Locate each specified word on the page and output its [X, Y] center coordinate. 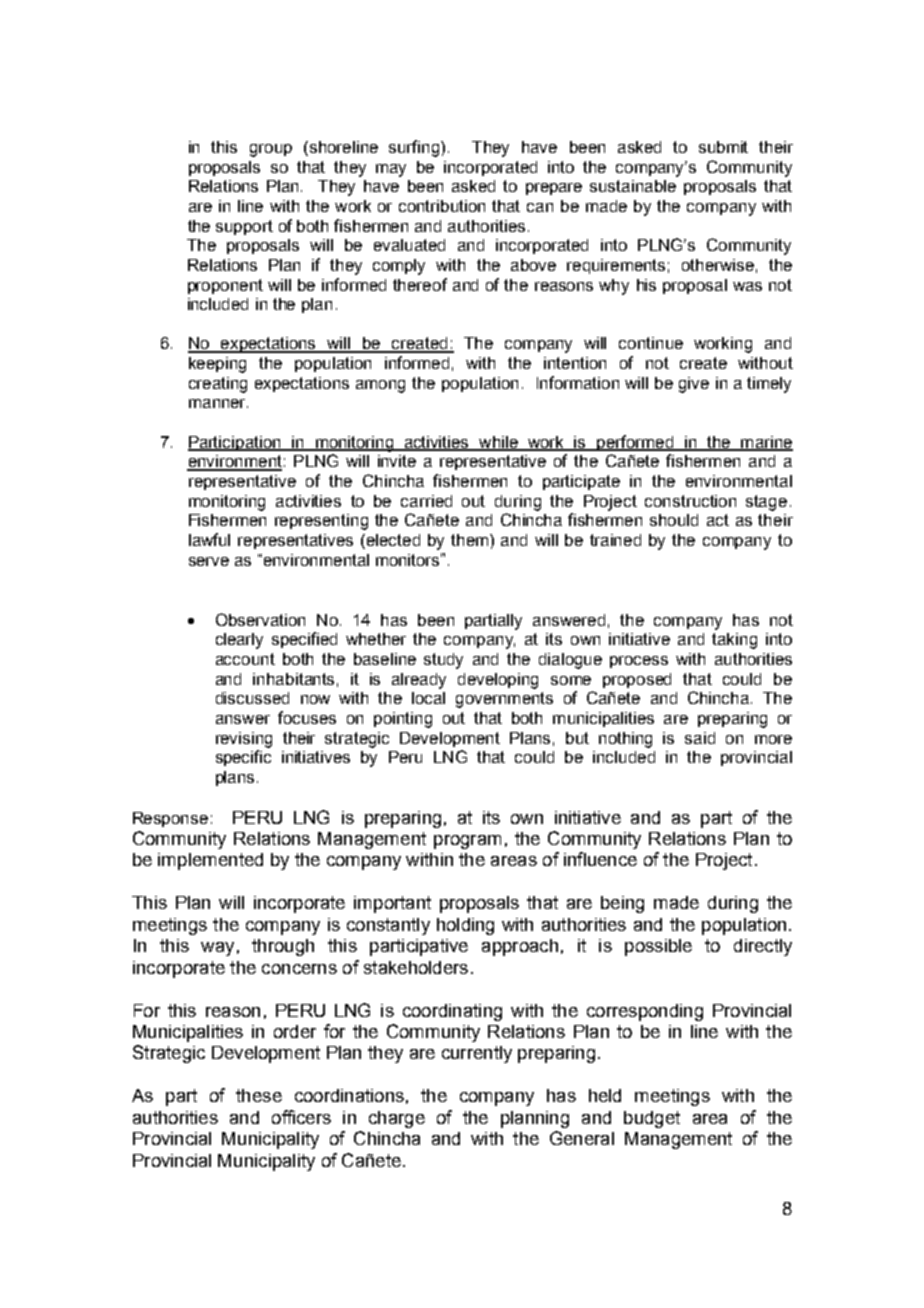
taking [734, 641]
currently [477, 1054]
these [259, 1095]
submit [723, 147]
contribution [442, 206]
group [271, 150]
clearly [239, 641]
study [443, 661]
